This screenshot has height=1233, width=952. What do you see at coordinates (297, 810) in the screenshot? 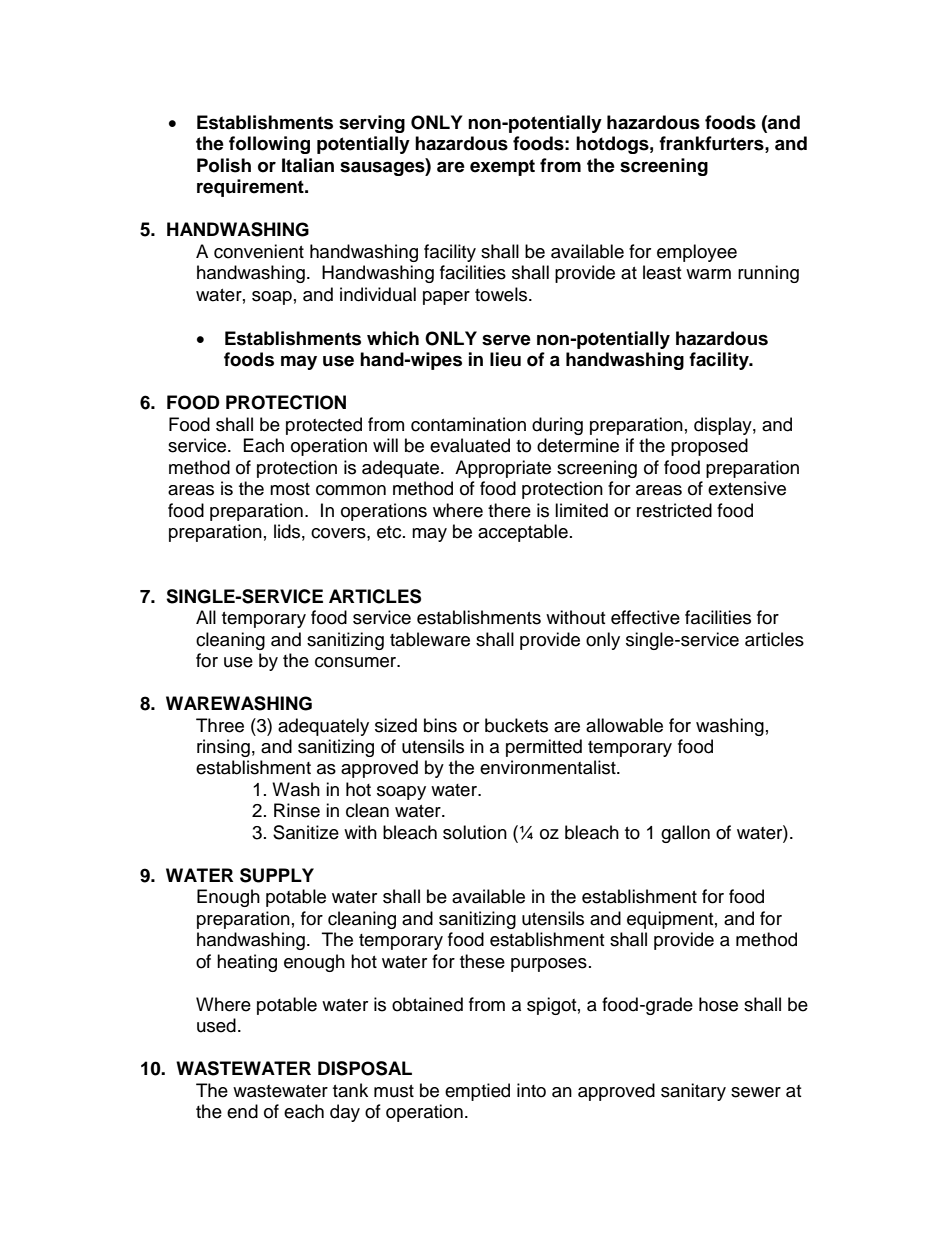
I see `Rinse` at bounding box center [297, 810].
